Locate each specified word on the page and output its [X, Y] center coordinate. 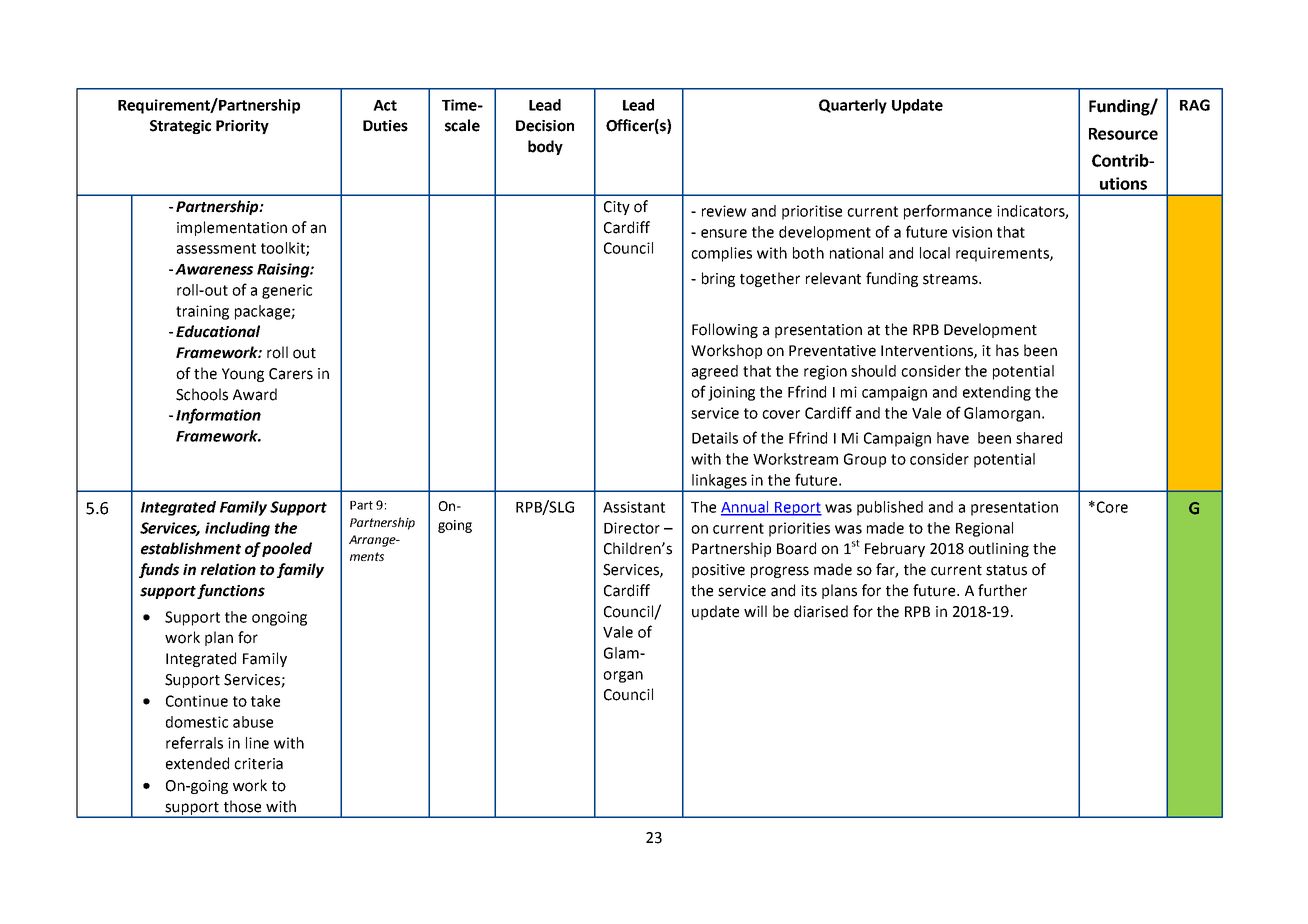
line [257, 743]
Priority [242, 127]
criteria [258, 764]
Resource [1123, 134]
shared [1039, 438]
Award [255, 394]
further [1002, 590]
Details [715, 438]
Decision [545, 126]
